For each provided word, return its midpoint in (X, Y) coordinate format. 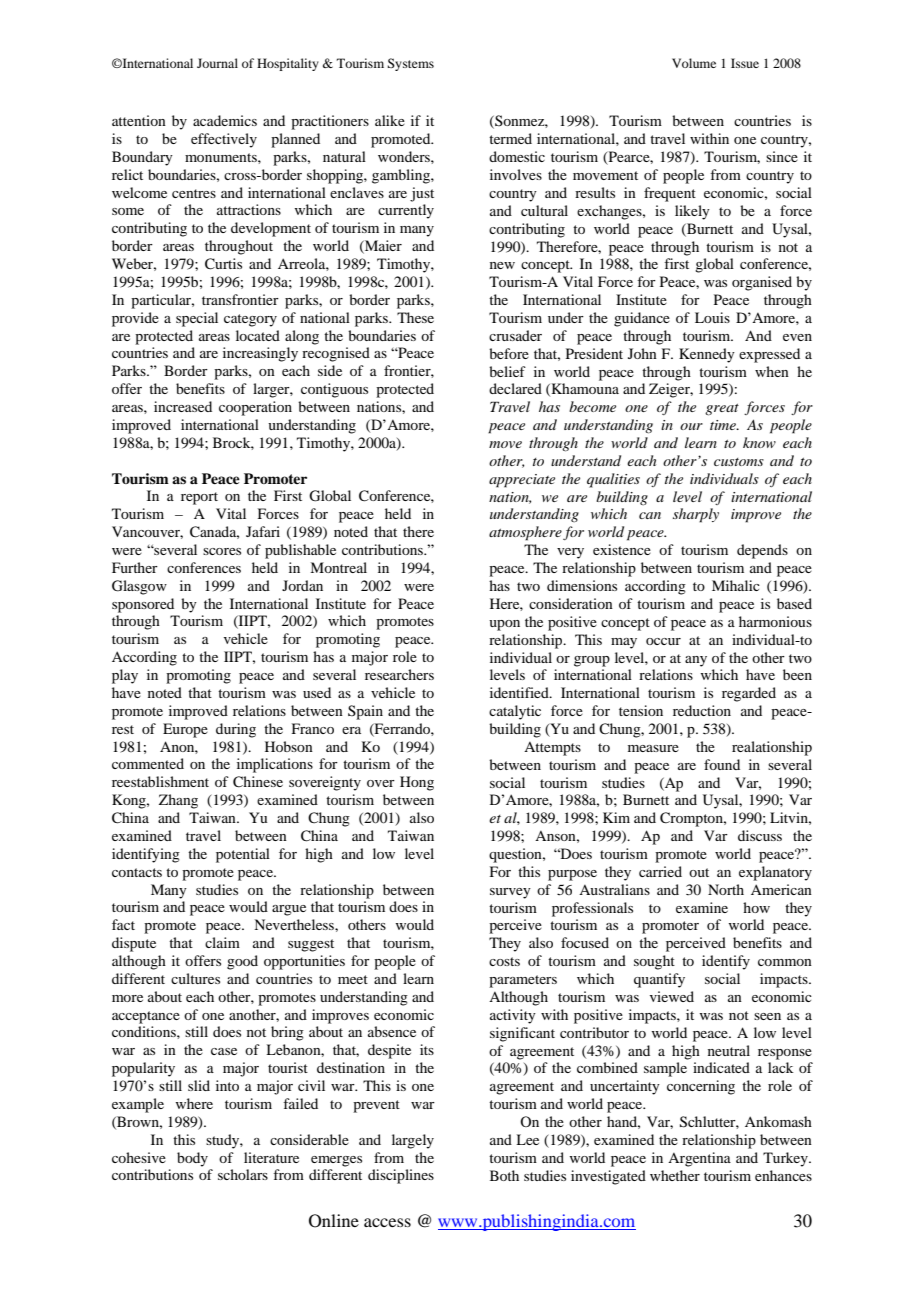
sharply (696, 515)
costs (504, 961)
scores (222, 551)
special (197, 319)
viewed (672, 996)
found (722, 764)
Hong (417, 783)
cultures (195, 978)
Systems (410, 64)
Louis (712, 317)
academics (225, 120)
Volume (694, 63)
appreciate (522, 481)
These (415, 317)
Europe (185, 730)
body (192, 1159)
